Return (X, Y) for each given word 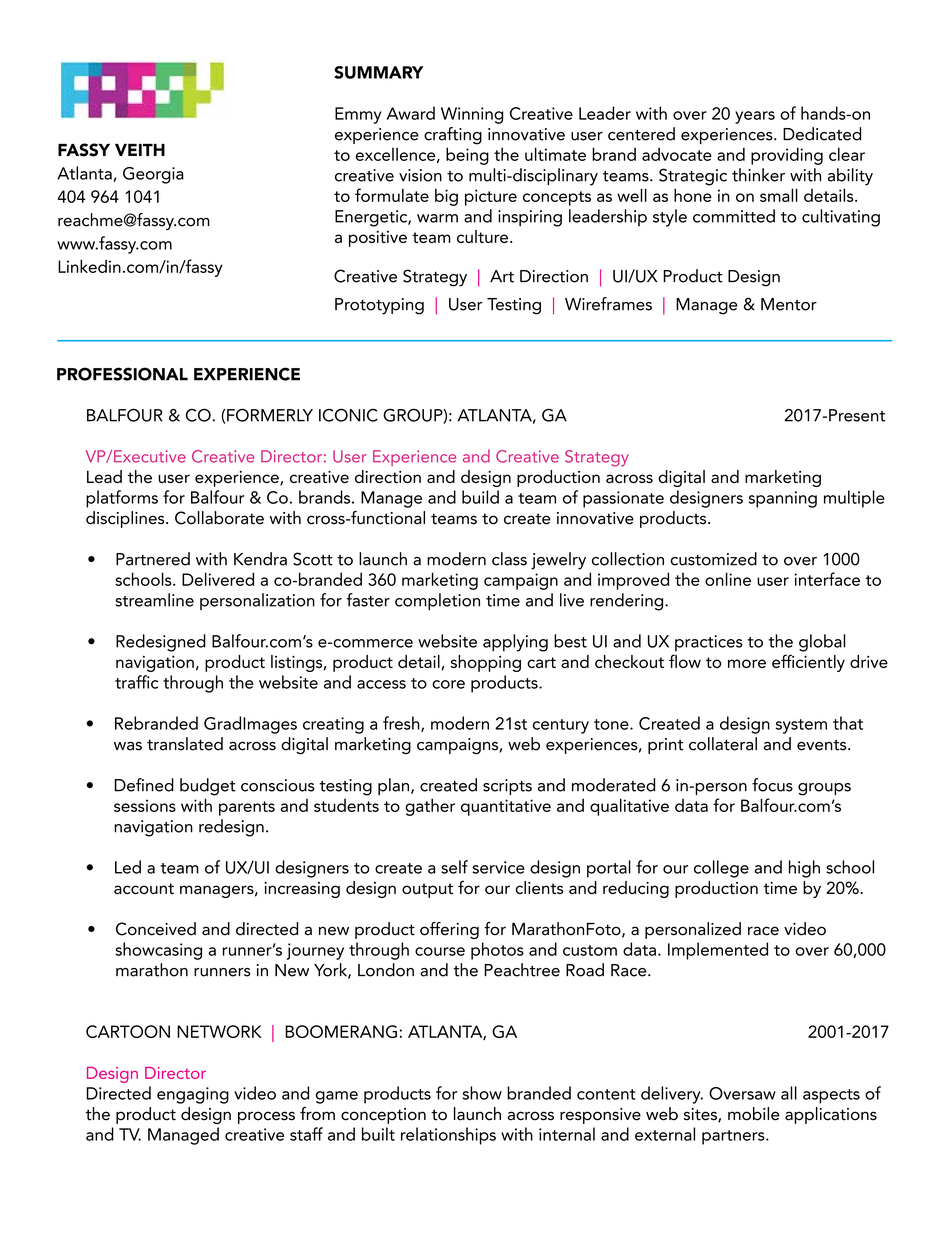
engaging (193, 1095)
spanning (783, 499)
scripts (507, 787)
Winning (472, 115)
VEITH (140, 150)
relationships (448, 1136)
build (480, 497)
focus (772, 785)
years (755, 117)
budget (208, 787)
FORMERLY (270, 415)
